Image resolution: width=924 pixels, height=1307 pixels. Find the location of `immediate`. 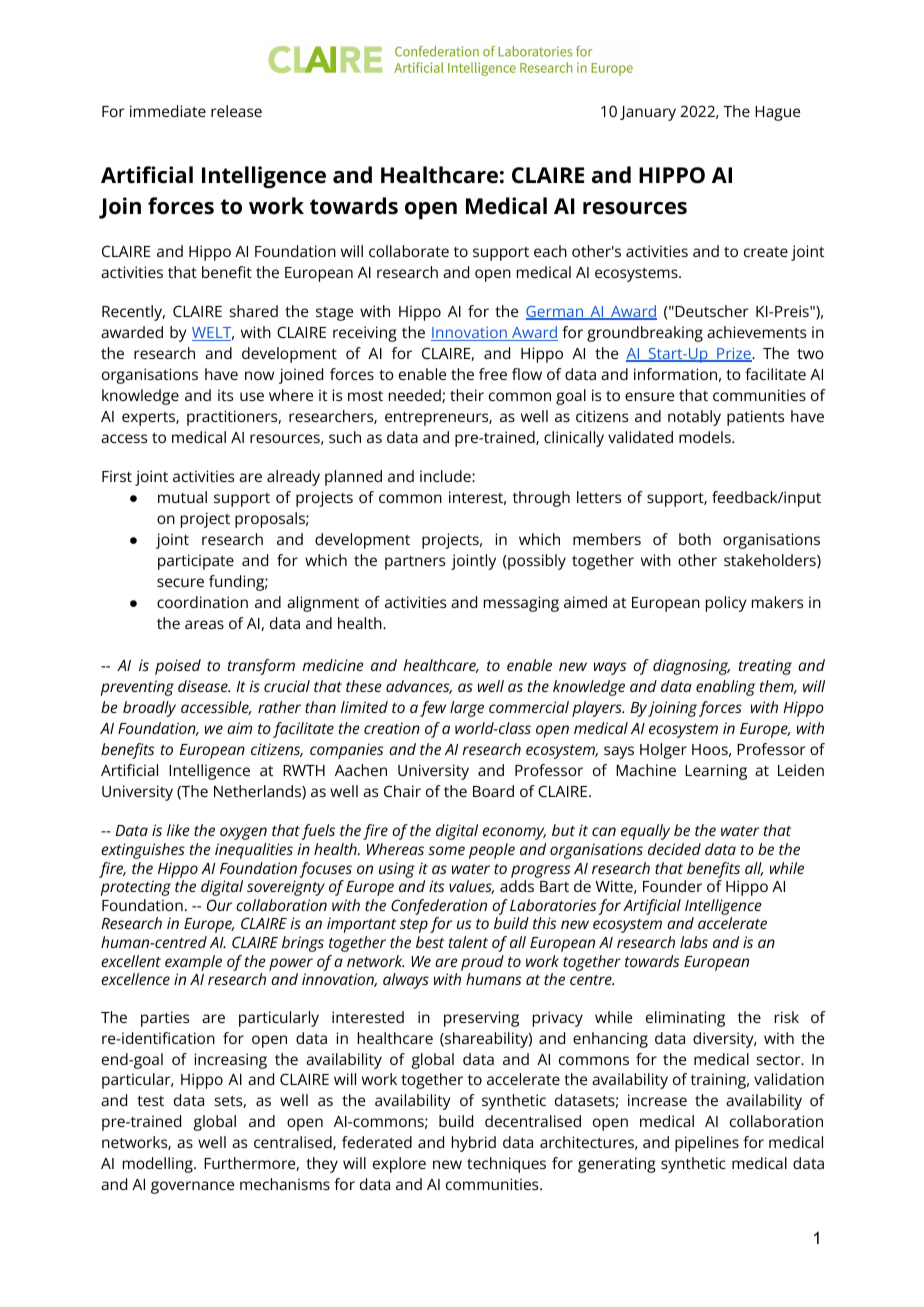

immediate is located at coordinates (168, 111).
